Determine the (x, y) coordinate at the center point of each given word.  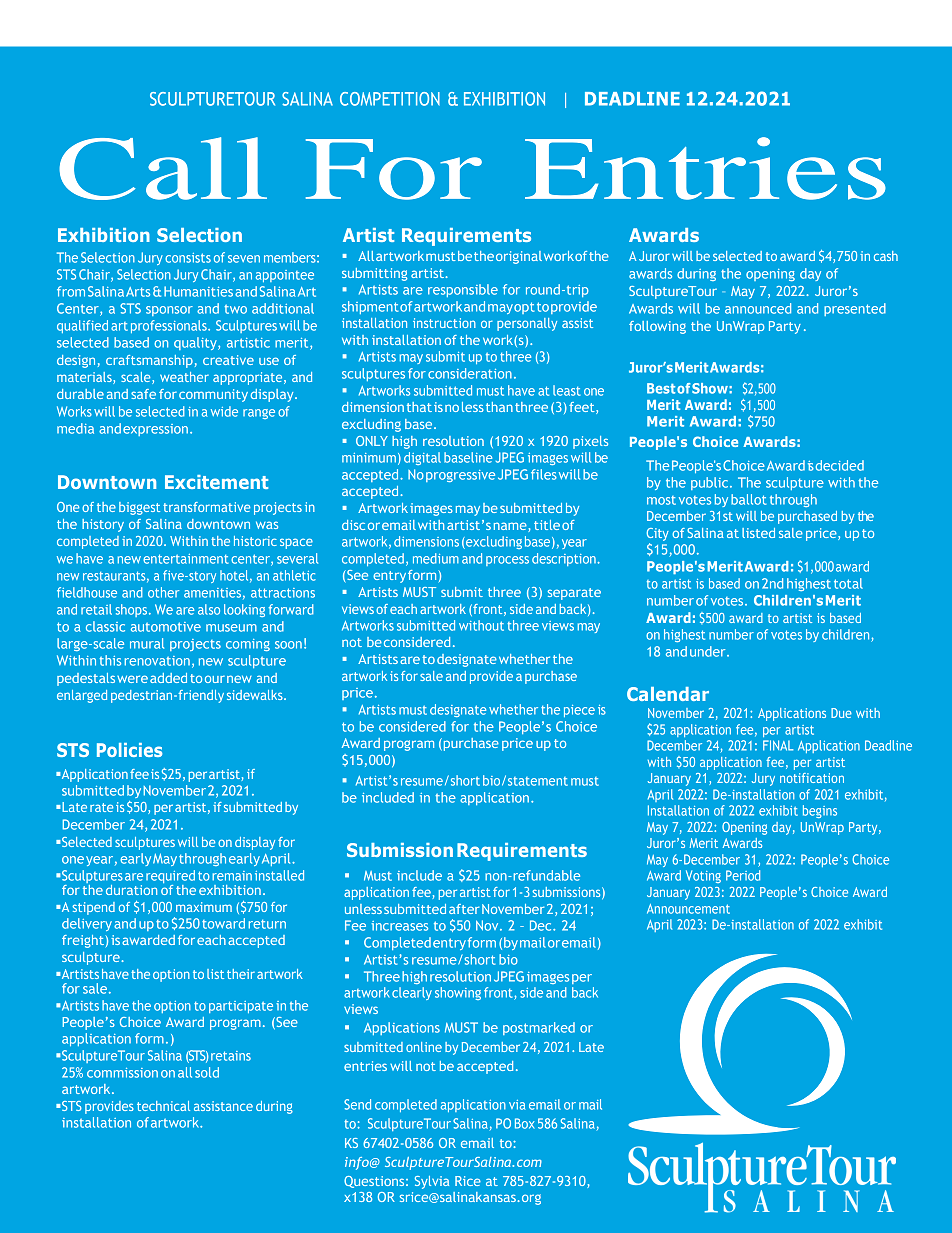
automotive (166, 627)
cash (886, 256)
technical (163, 1106)
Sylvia (432, 1182)
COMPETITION (390, 99)
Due (841, 713)
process (507, 561)
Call (163, 168)
